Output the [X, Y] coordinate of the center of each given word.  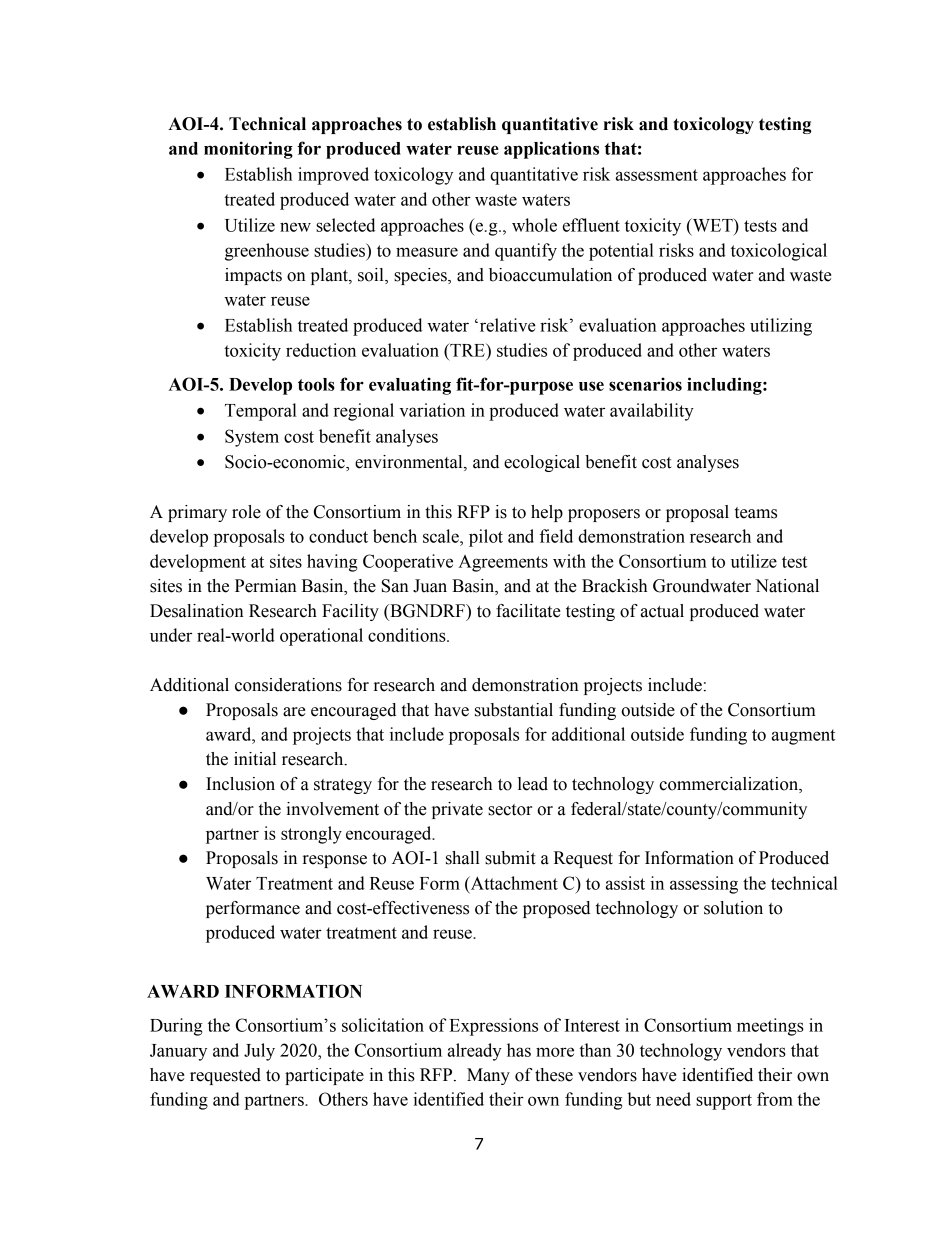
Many [488, 1076]
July [259, 1052]
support [724, 1102]
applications [551, 150]
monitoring [248, 150]
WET [712, 226]
